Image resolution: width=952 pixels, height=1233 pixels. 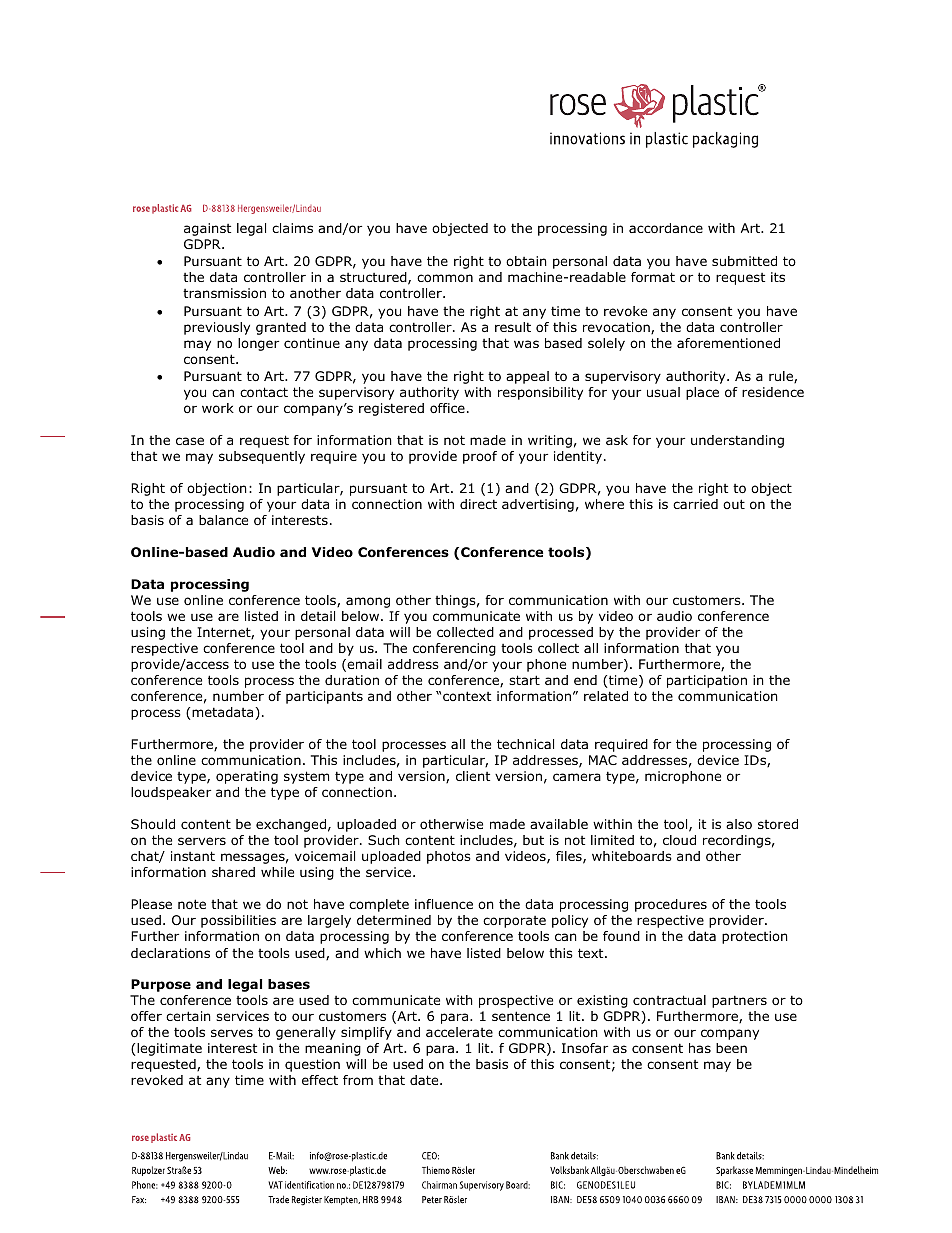 I want to click on case, so click(x=190, y=441).
